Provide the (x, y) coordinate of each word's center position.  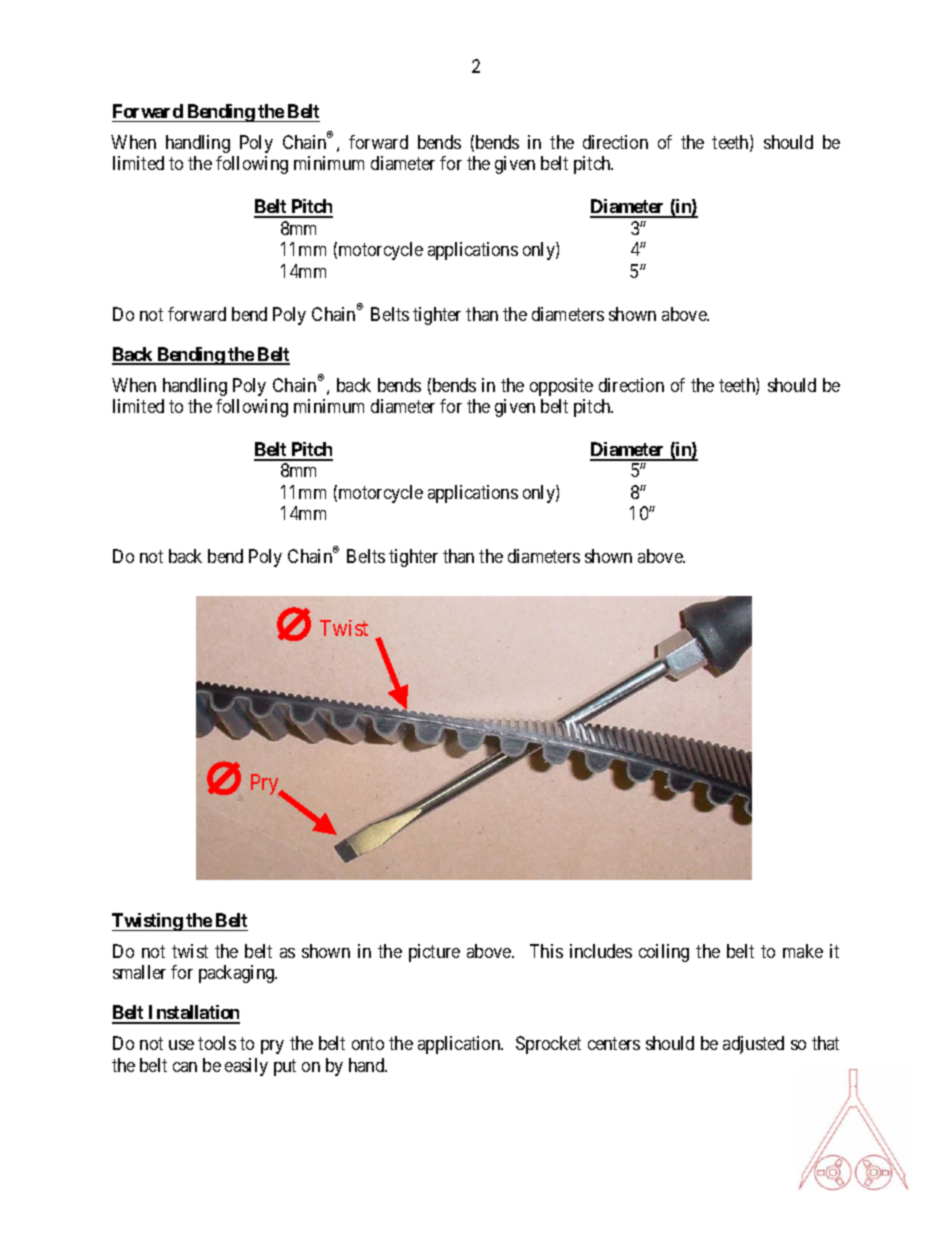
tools (217, 1043)
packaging (238, 974)
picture (434, 953)
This (546, 951)
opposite (561, 387)
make (803, 951)
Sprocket (548, 1045)
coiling (664, 953)
